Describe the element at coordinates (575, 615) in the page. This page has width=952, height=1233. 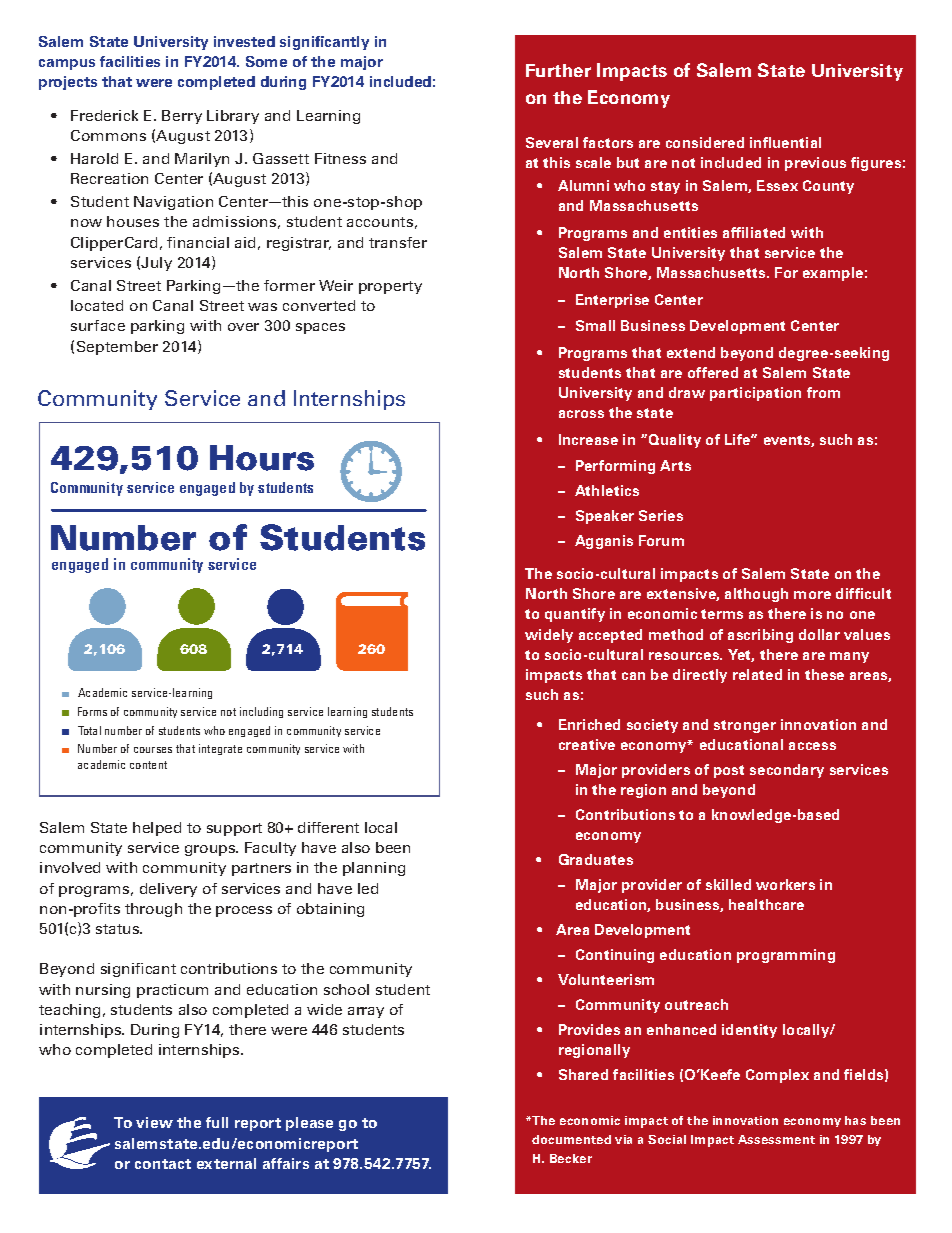
I see `quantify` at that location.
